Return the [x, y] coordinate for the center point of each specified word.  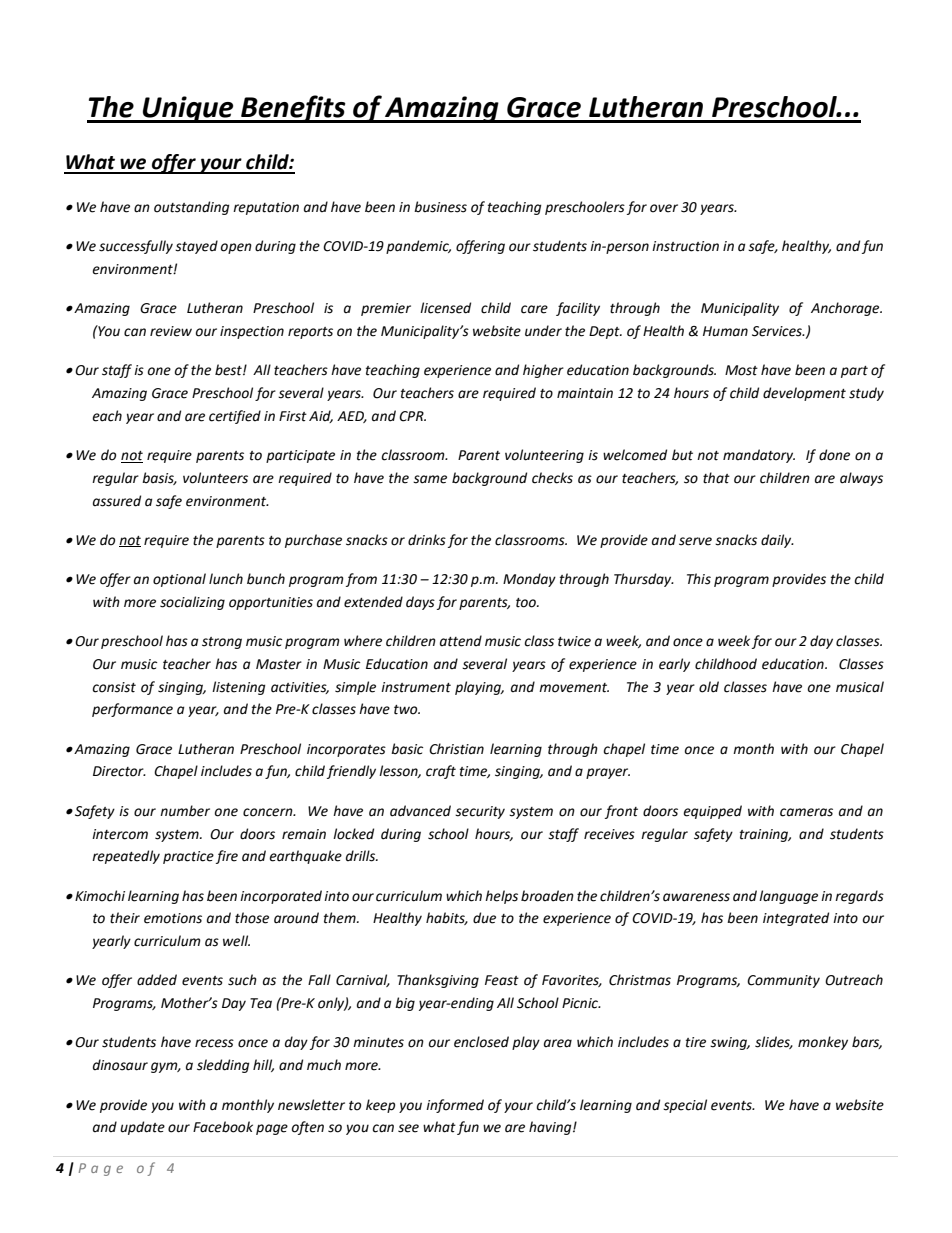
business [440, 207]
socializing [192, 603]
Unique [188, 109]
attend [461, 641]
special [685, 1106]
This [699, 579]
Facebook [223, 1127]
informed [455, 1106]
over [664, 208]
